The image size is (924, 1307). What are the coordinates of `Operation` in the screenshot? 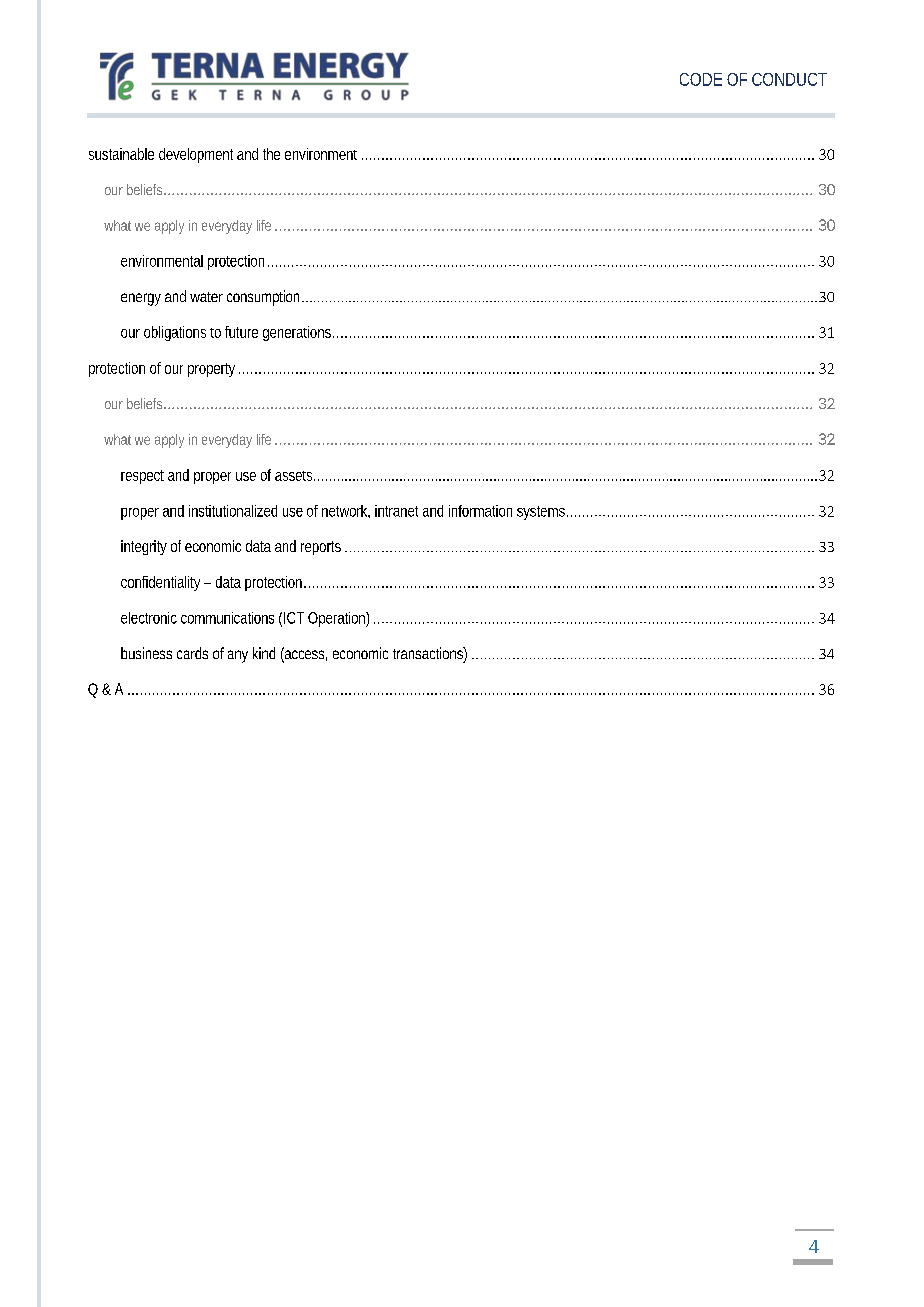 It's located at (337, 619).
